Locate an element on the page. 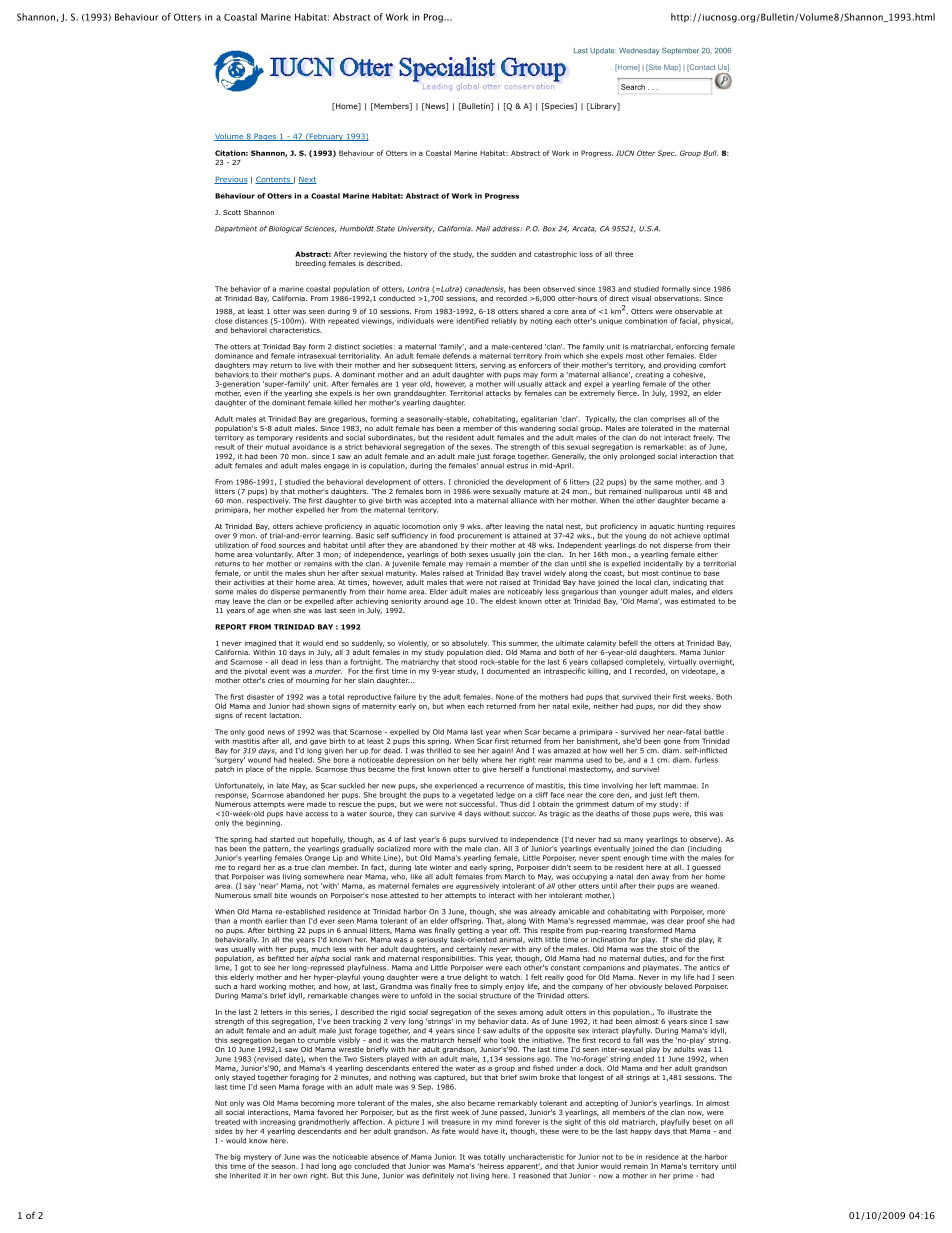  absolutely is located at coordinates (470, 643).
